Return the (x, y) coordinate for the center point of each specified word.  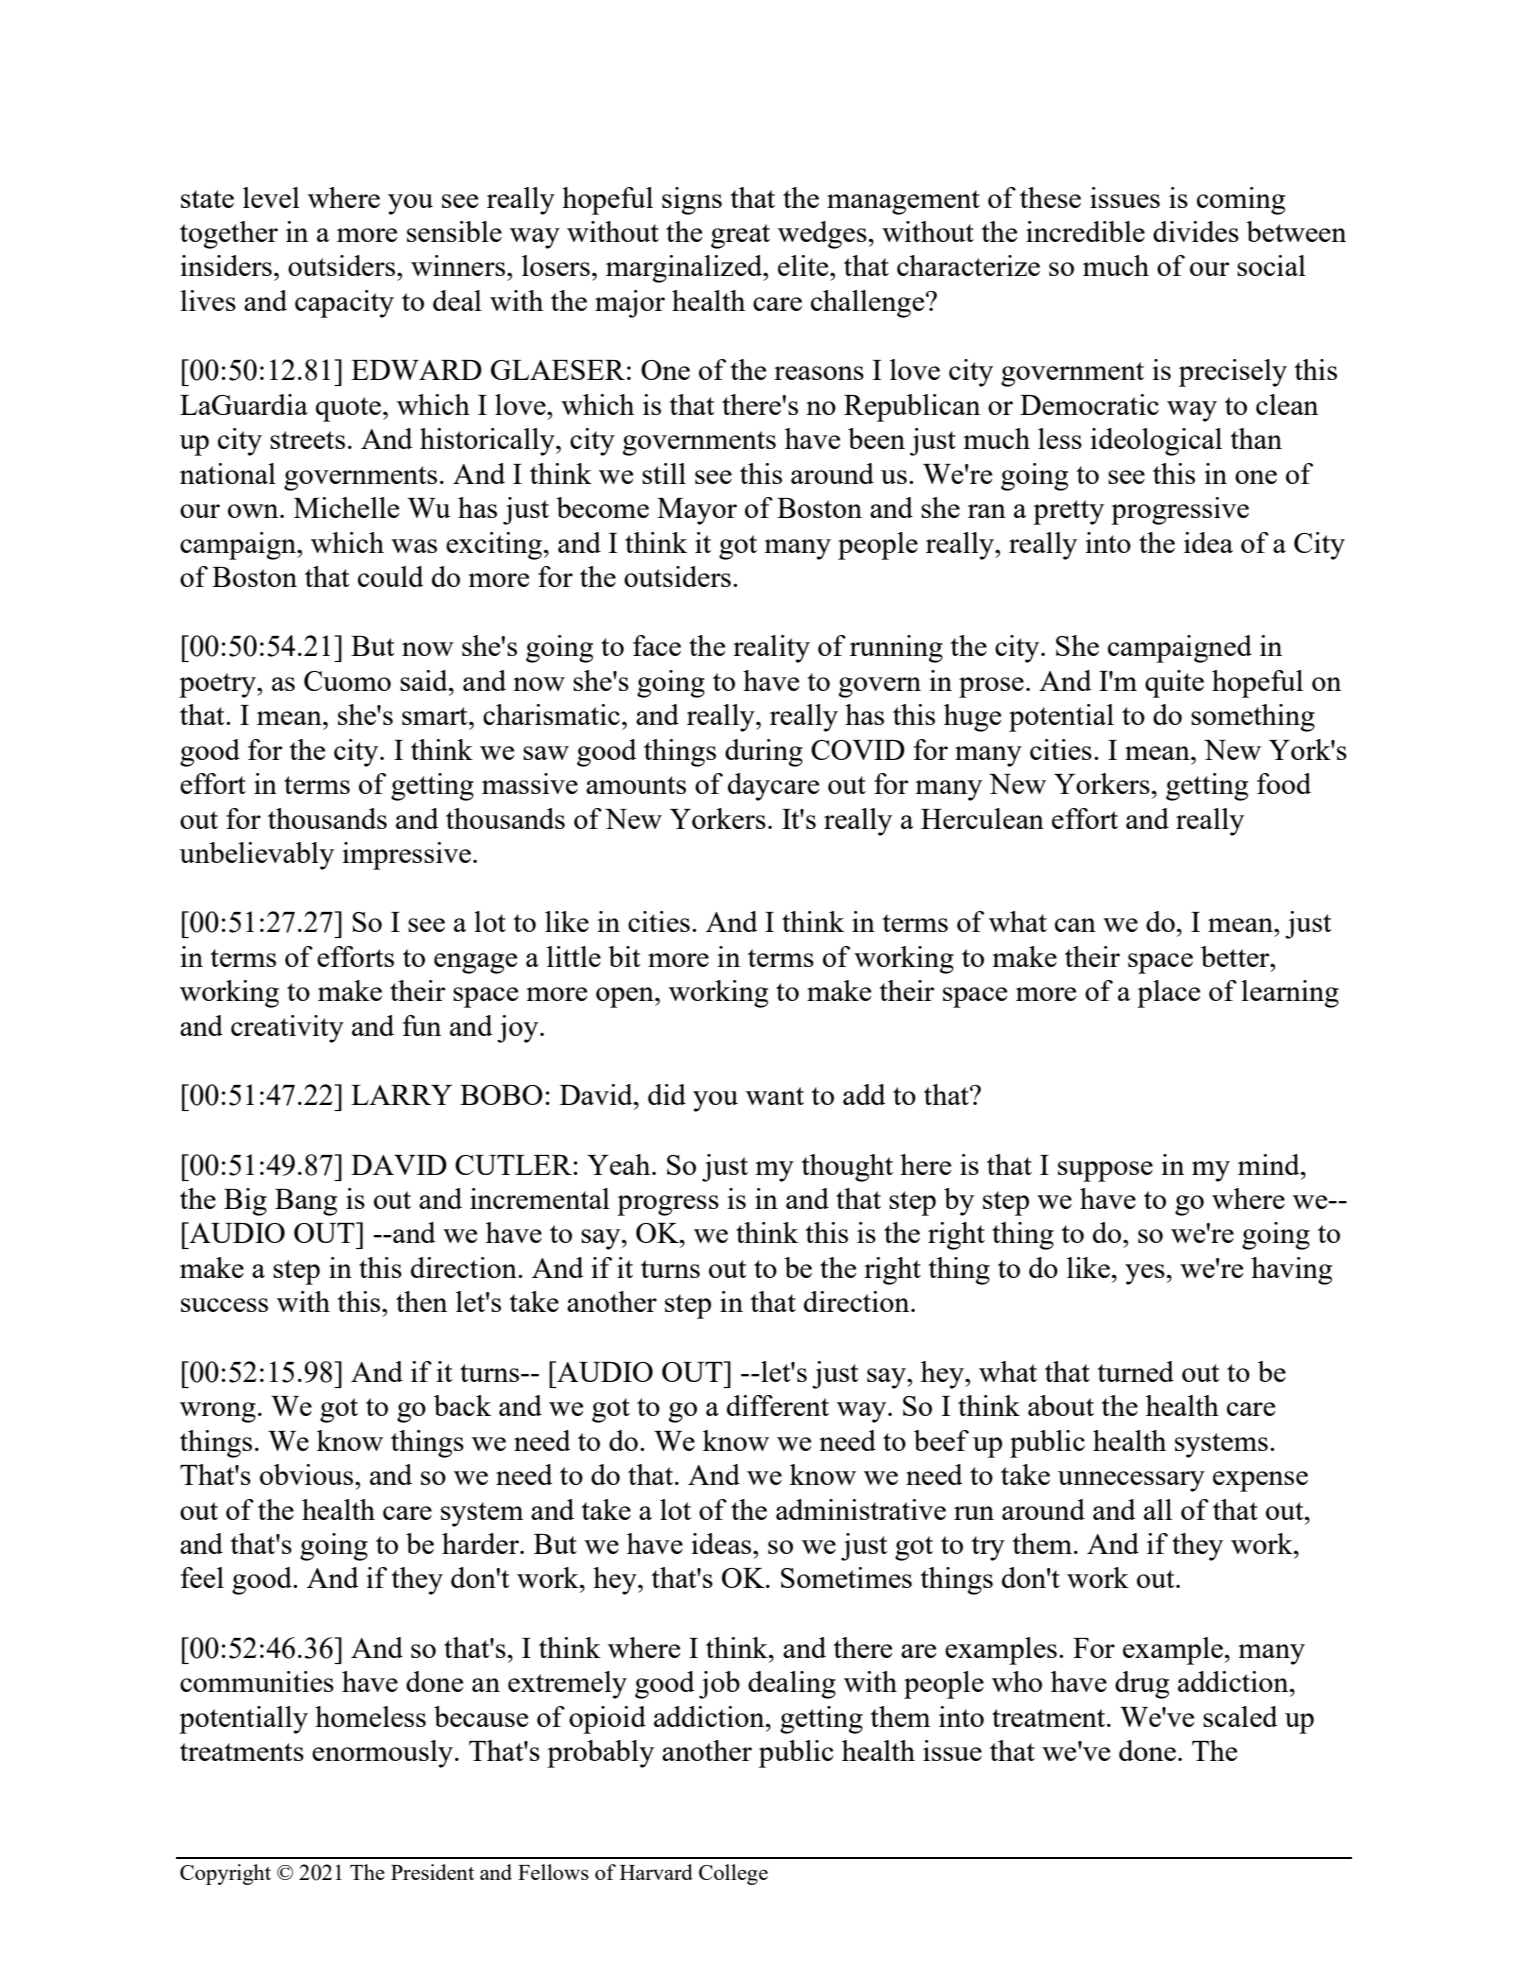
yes (1145, 1274)
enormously (384, 1754)
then (421, 1301)
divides (1196, 231)
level (271, 197)
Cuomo (347, 681)
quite (1174, 684)
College (733, 1874)
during (764, 753)
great (740, 236)
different (778, 1405)
